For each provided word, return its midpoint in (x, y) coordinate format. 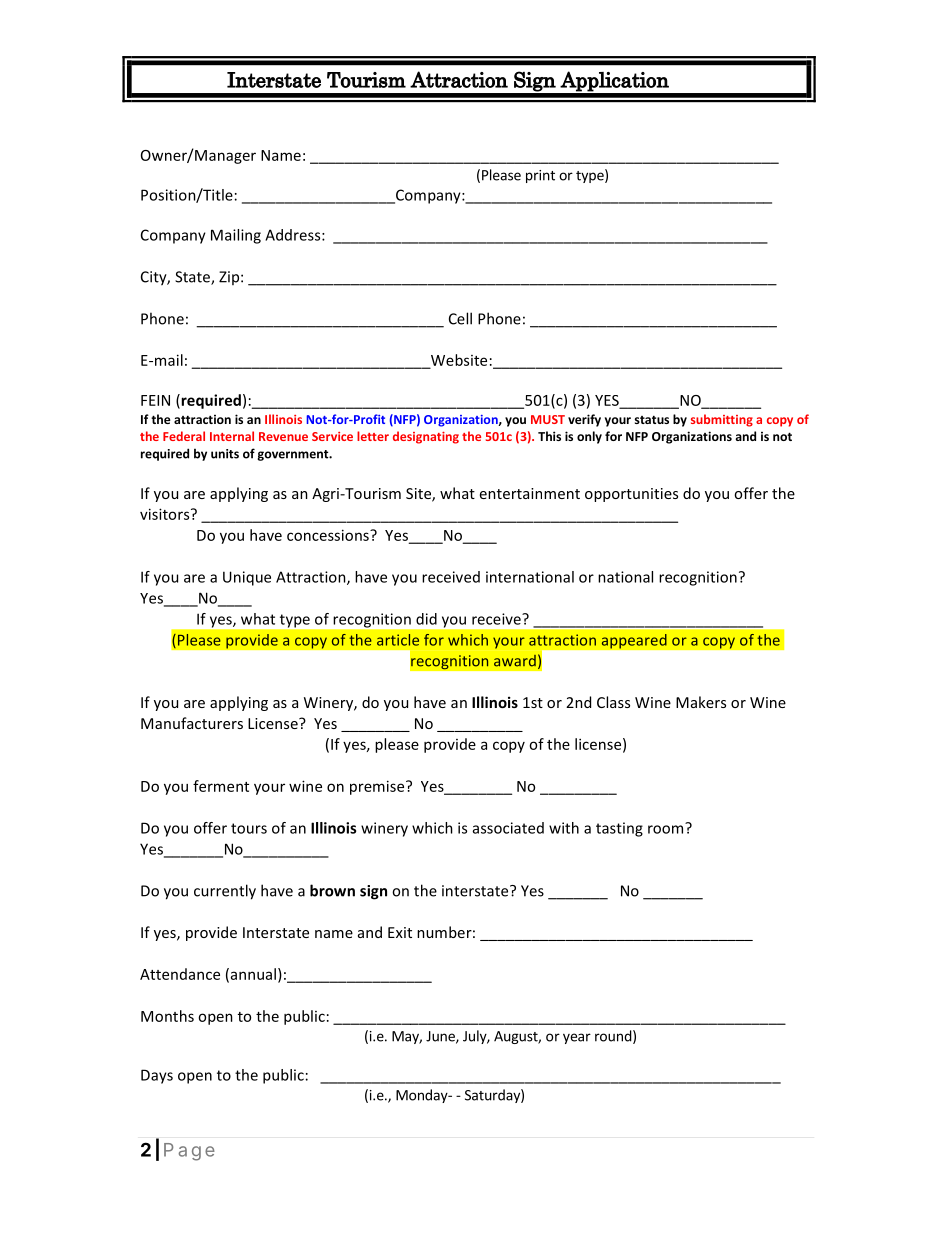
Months (167, 1016)
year (577, 1038)
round (613, 1036)
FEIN (155, 400)
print (540, 176)
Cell (460, 318)
